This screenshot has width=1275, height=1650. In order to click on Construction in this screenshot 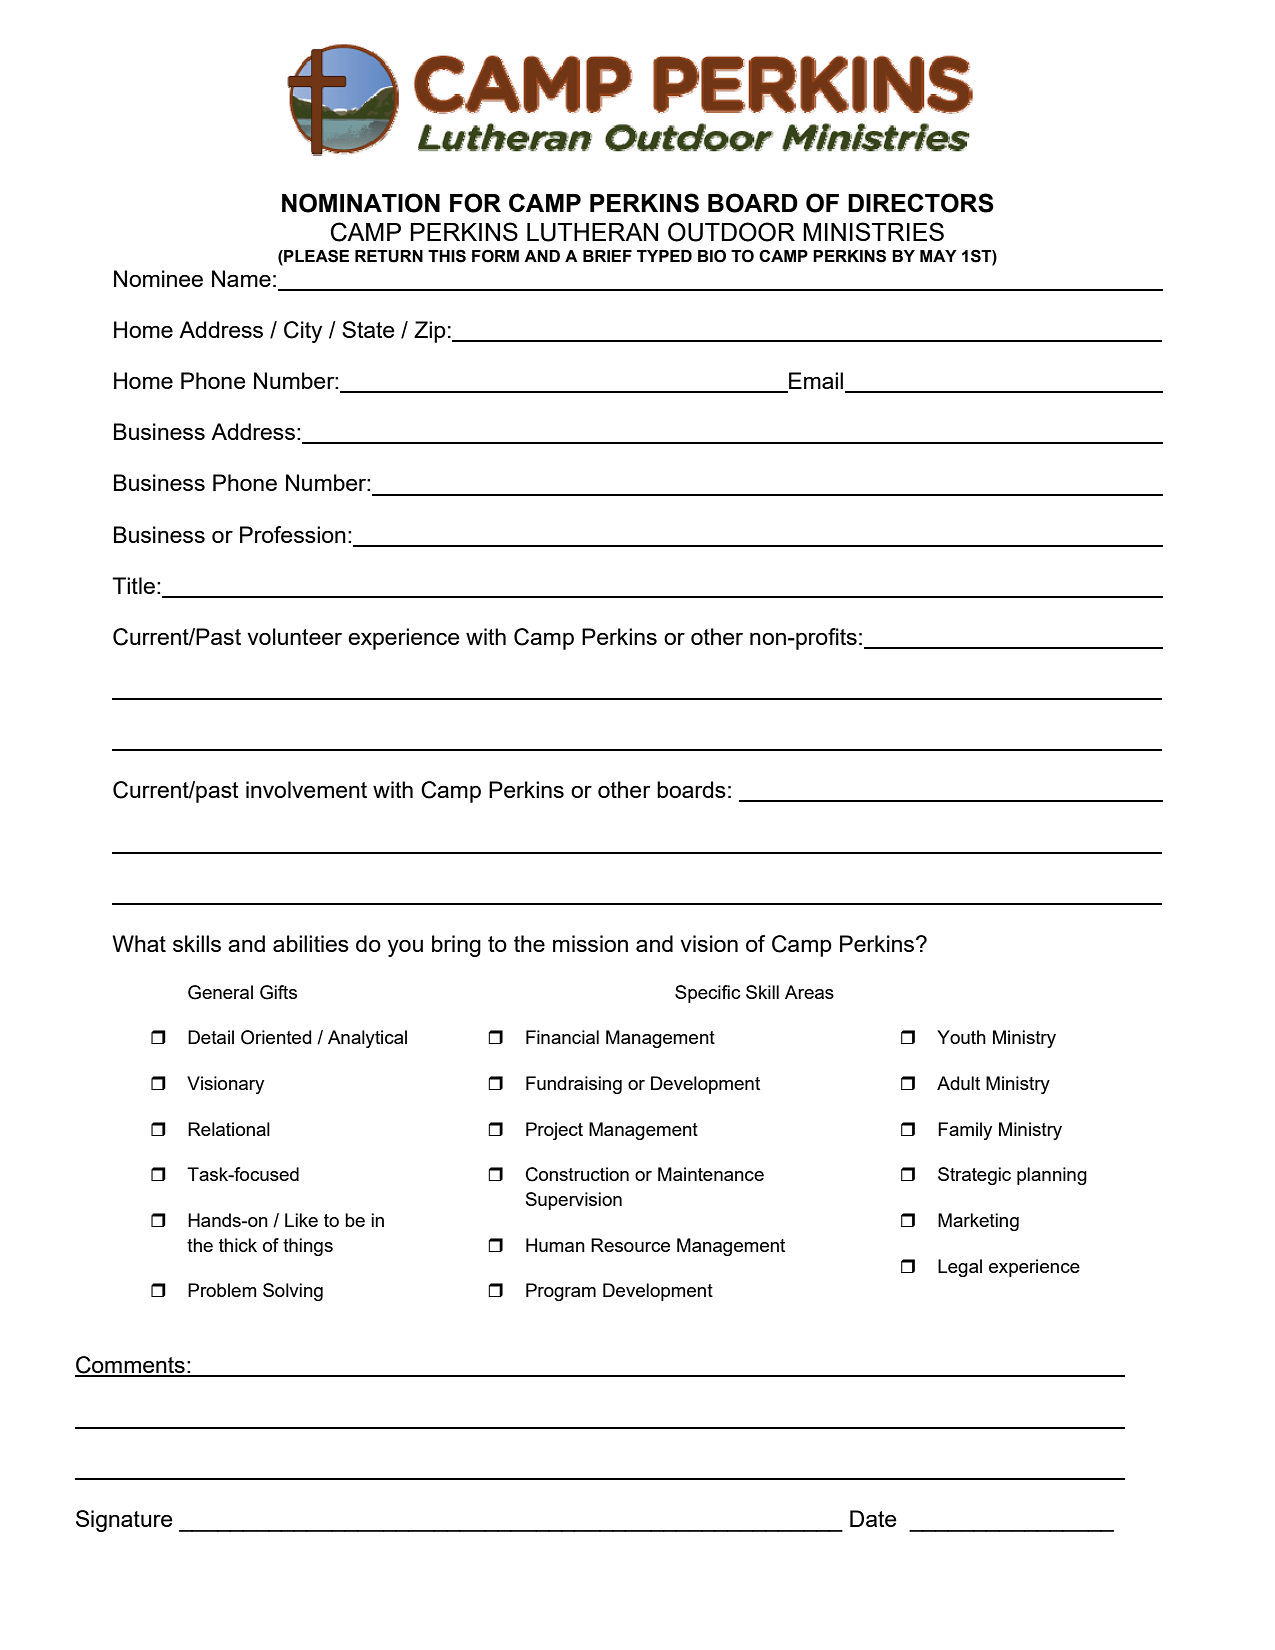, I will do `click(577, 1174)`.
